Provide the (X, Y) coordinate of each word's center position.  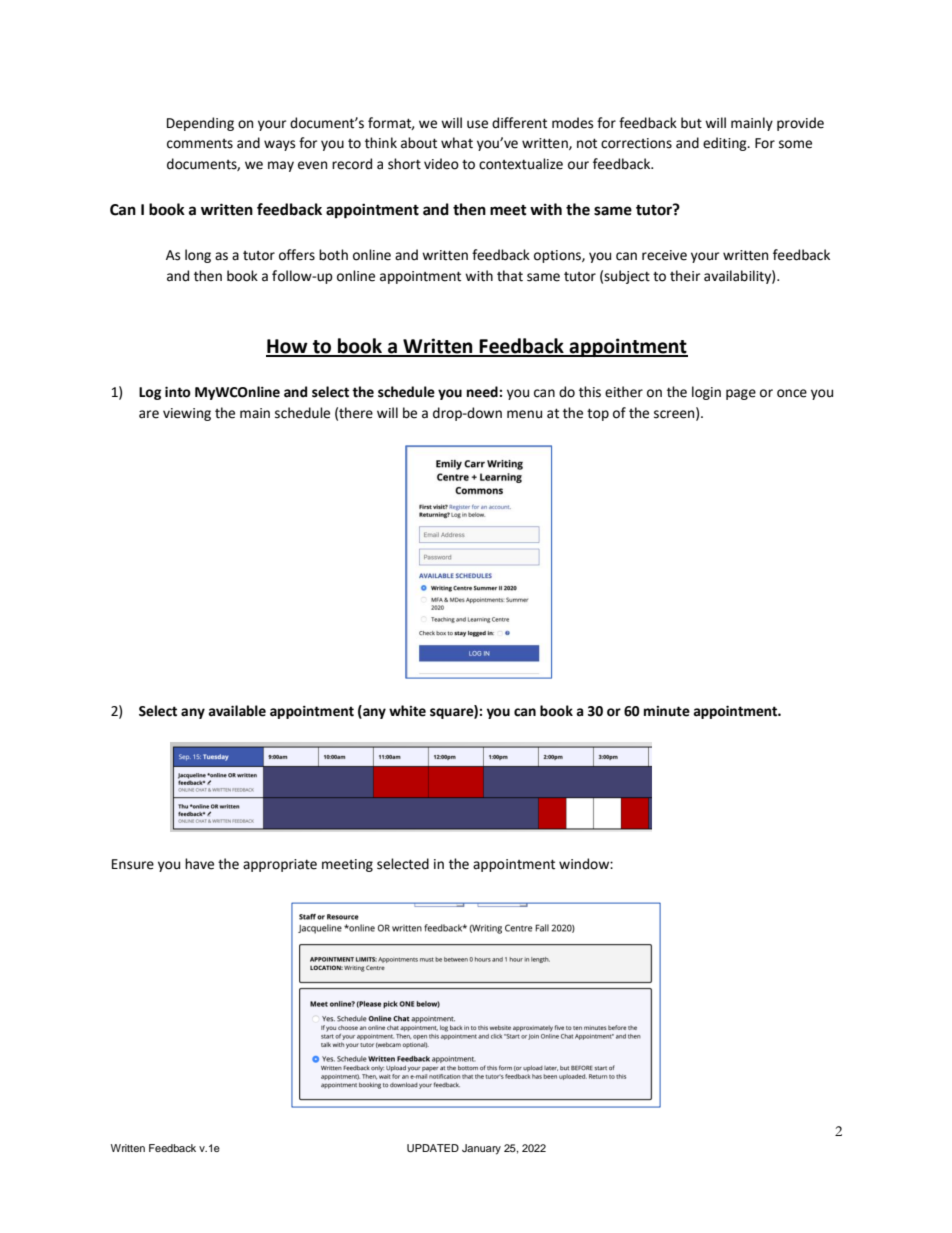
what (457, 143)
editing (726, 144)
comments (200, 144)
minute (667, 711)
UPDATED (433, 1148)
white (407, 711)
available (237, 711)
